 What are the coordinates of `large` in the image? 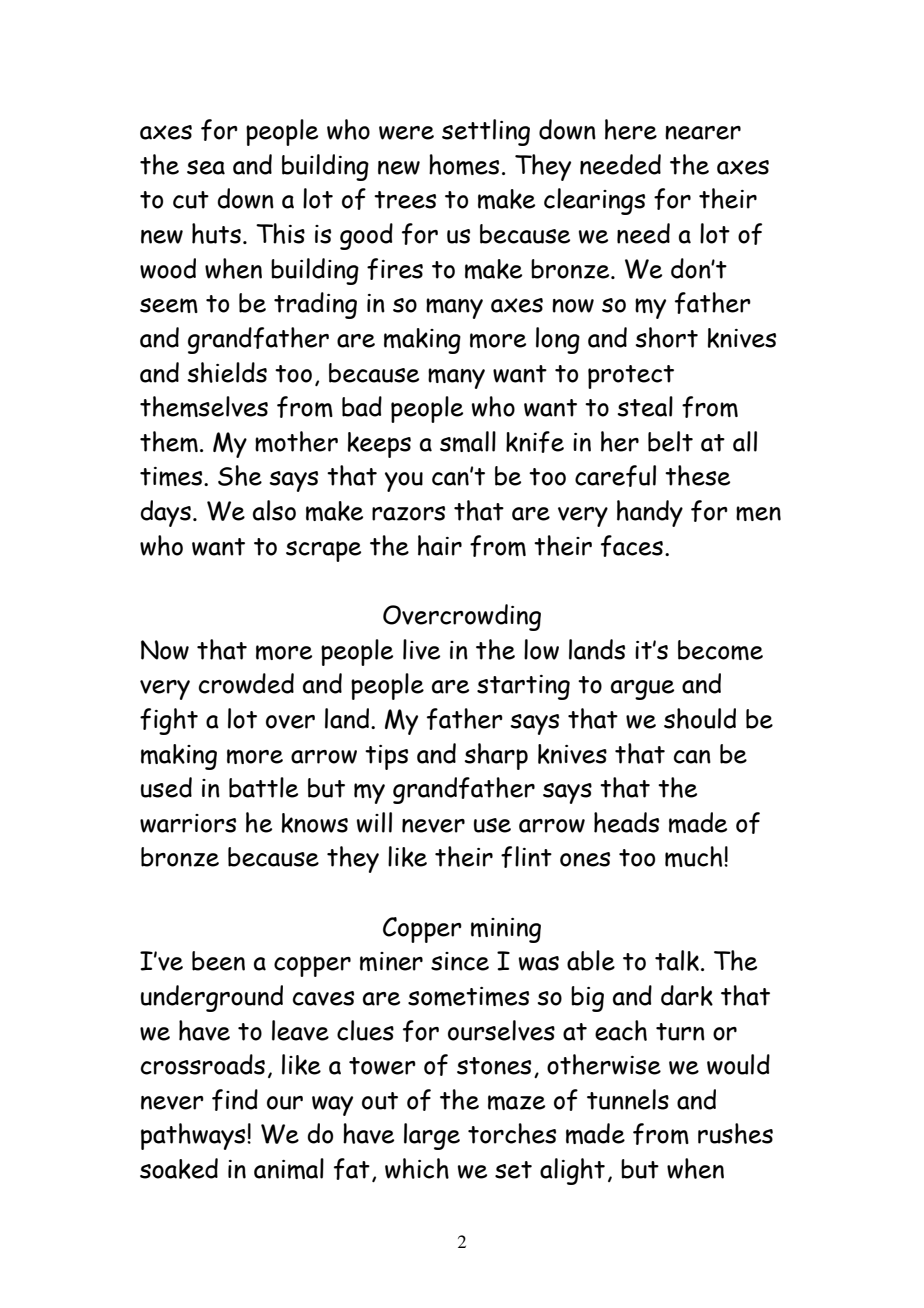 It's located at (432, 1136).
